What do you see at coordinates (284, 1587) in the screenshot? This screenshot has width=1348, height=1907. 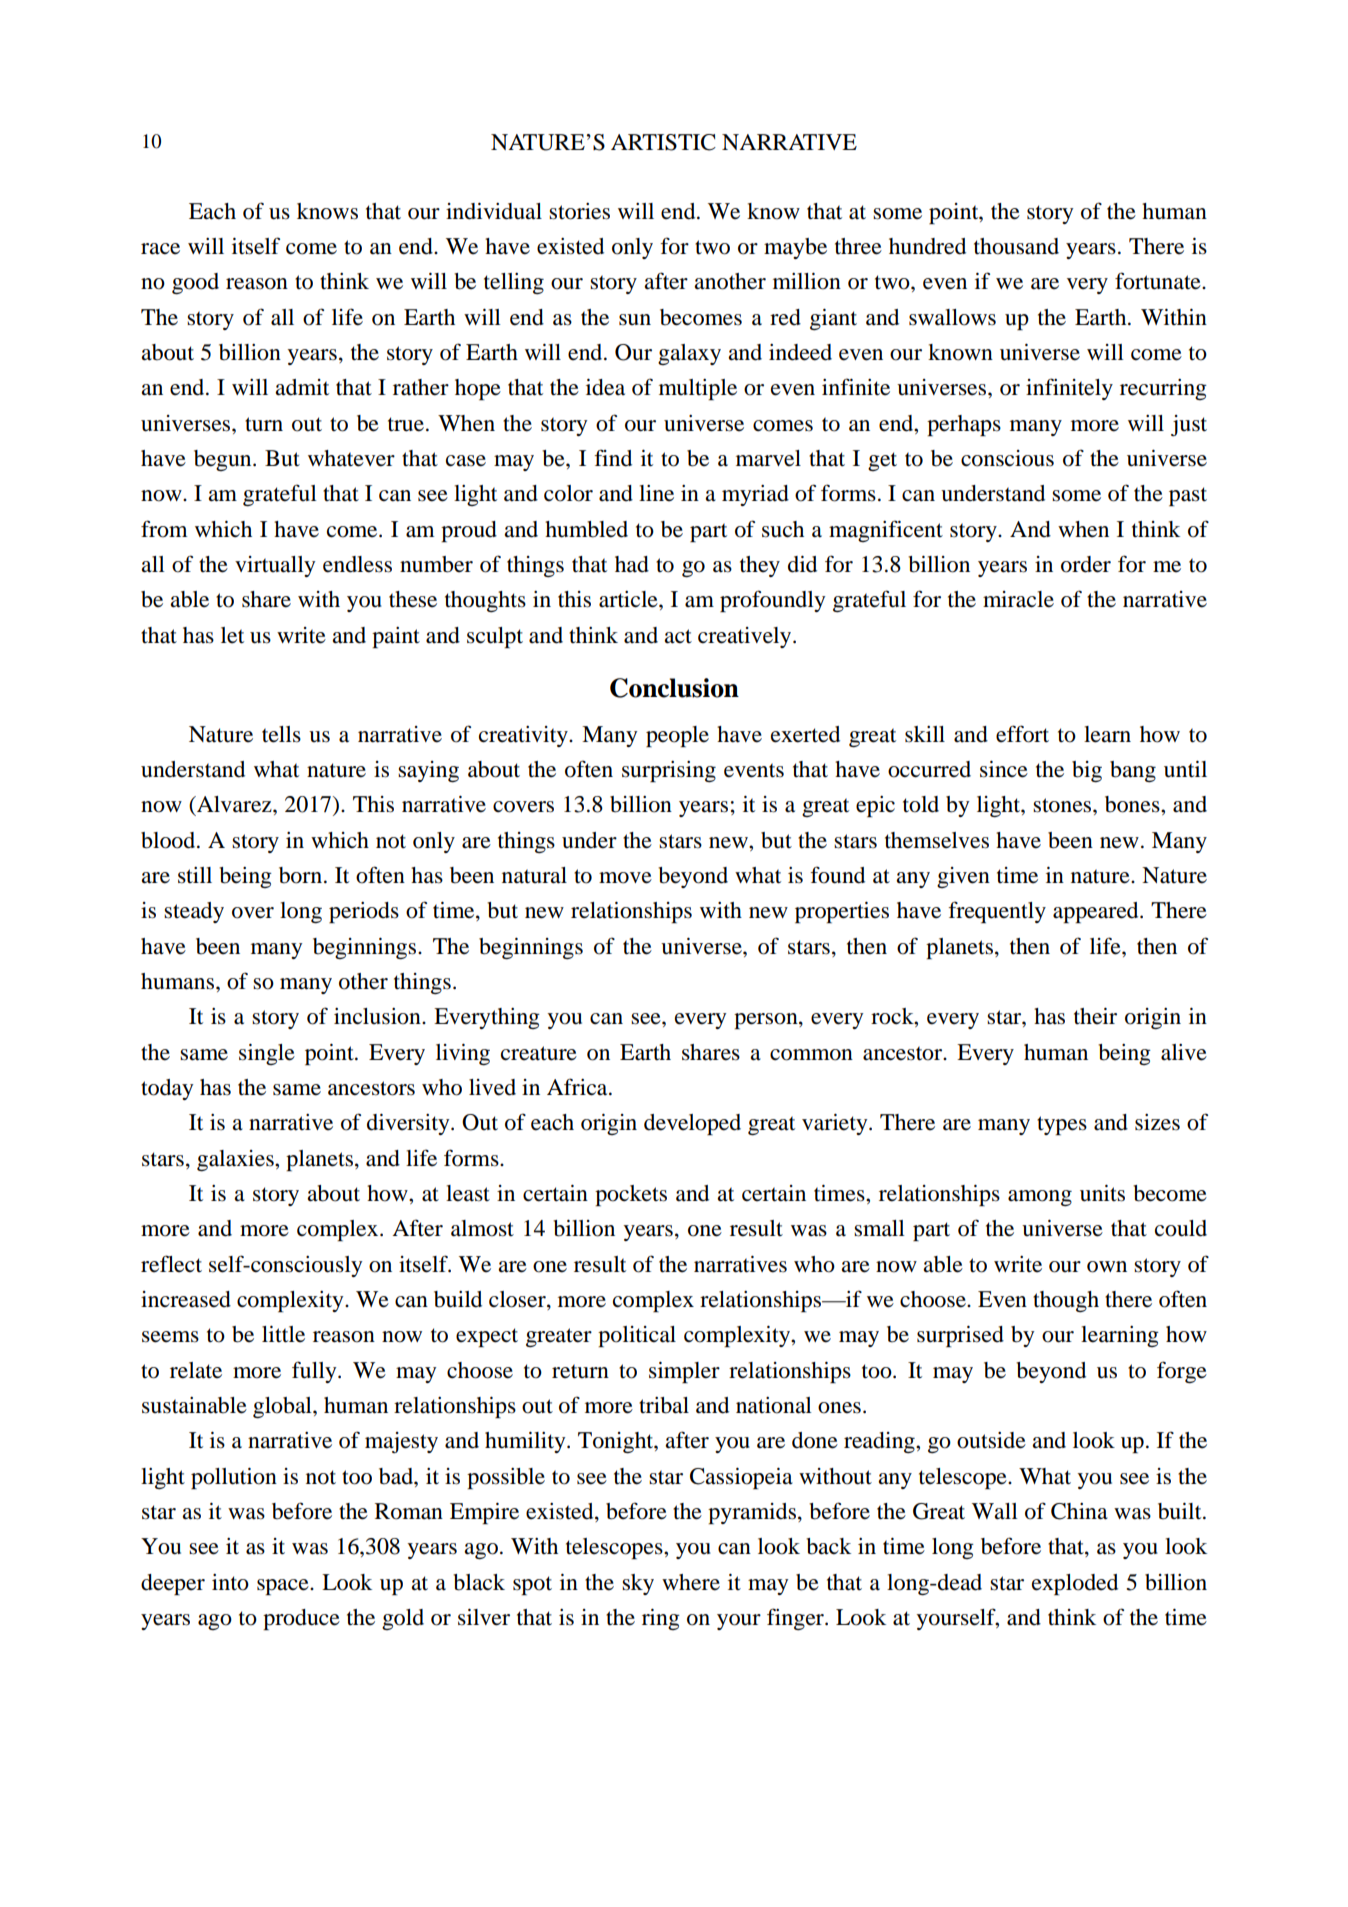 I see `space` at bounding box center [284, 1587].
